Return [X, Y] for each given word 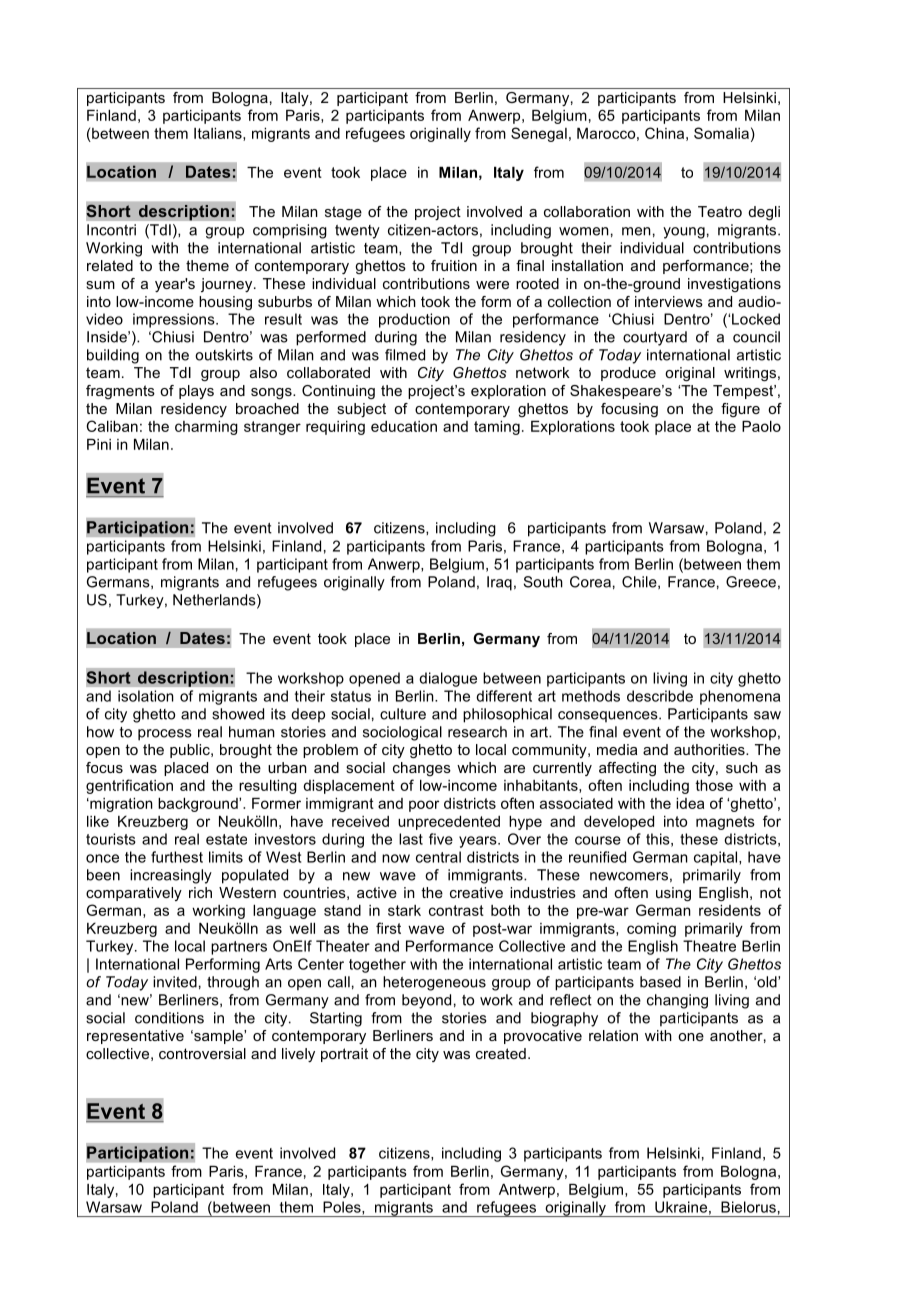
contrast [456, 910]
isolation [145, 696]
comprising [290, 231]
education [404, 426]
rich [200, 892]
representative [135, 1037]
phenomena [740, 697]
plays [196, 392]
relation [613, 1035]
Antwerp [527, 1191]
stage [343, 213]
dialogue [448, 679]
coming [651, 930]
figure [740, 410]
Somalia [721, 133]
